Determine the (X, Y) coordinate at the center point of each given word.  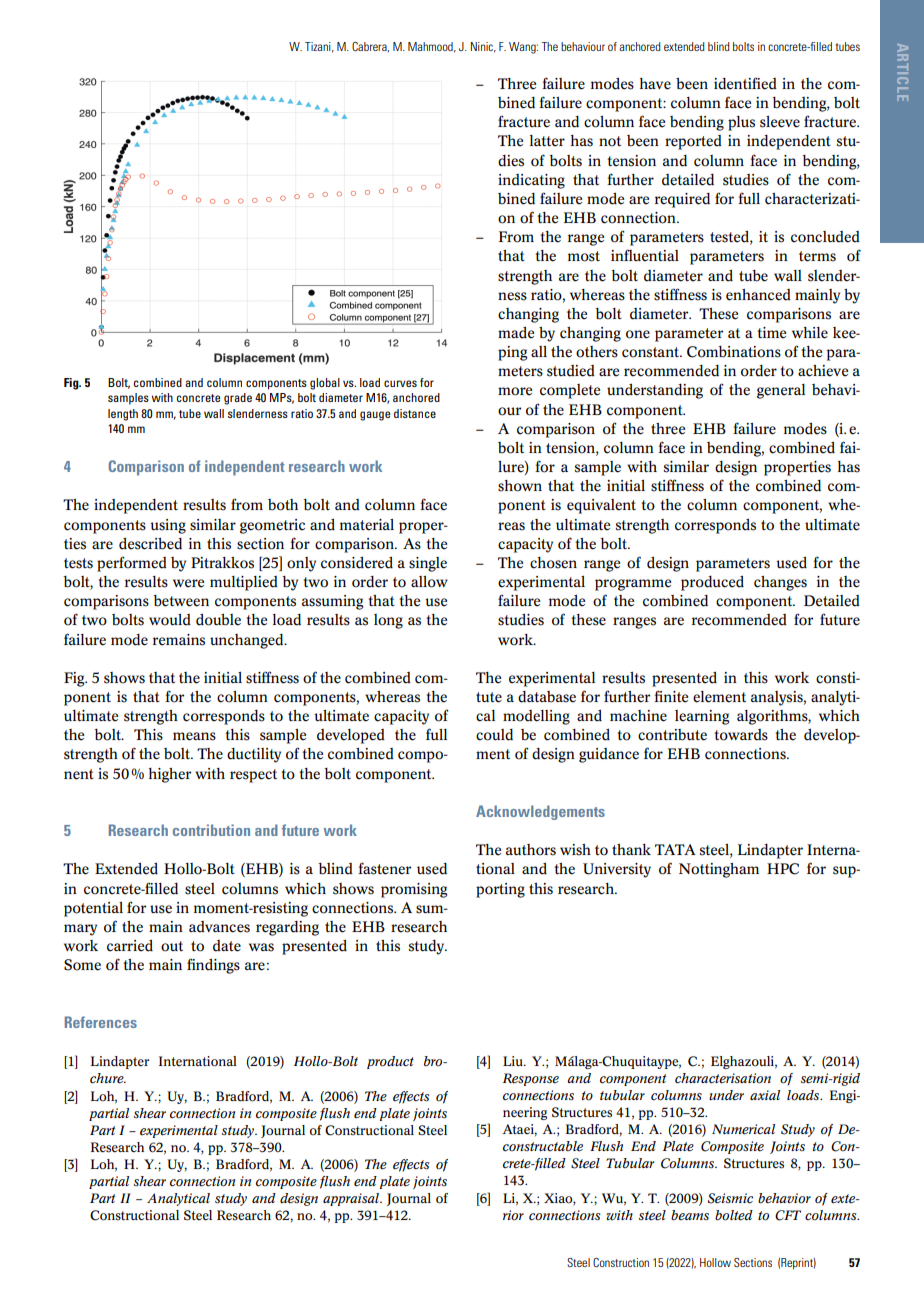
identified (745, 83)
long (388, 621)
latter (547, 141)
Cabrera (370, 47)
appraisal (352, 1199)
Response (531, 1079)
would (170, 620)
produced (712, 583)
